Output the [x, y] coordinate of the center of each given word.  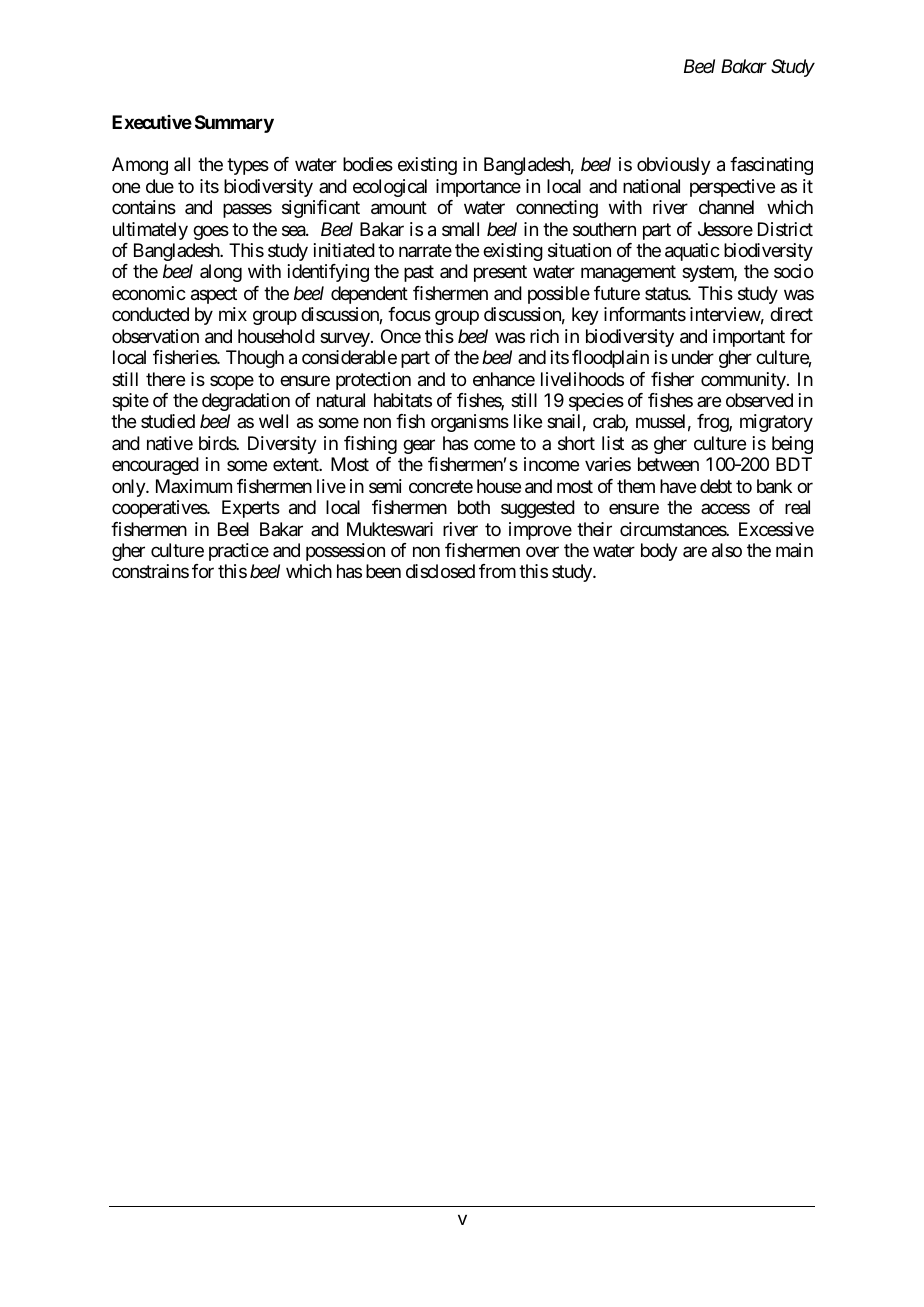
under [693, 357]
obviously [674, 166]
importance [478, 188]
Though [255, 359]
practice [239, 552]
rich [544, 336]
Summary [234, 124]
